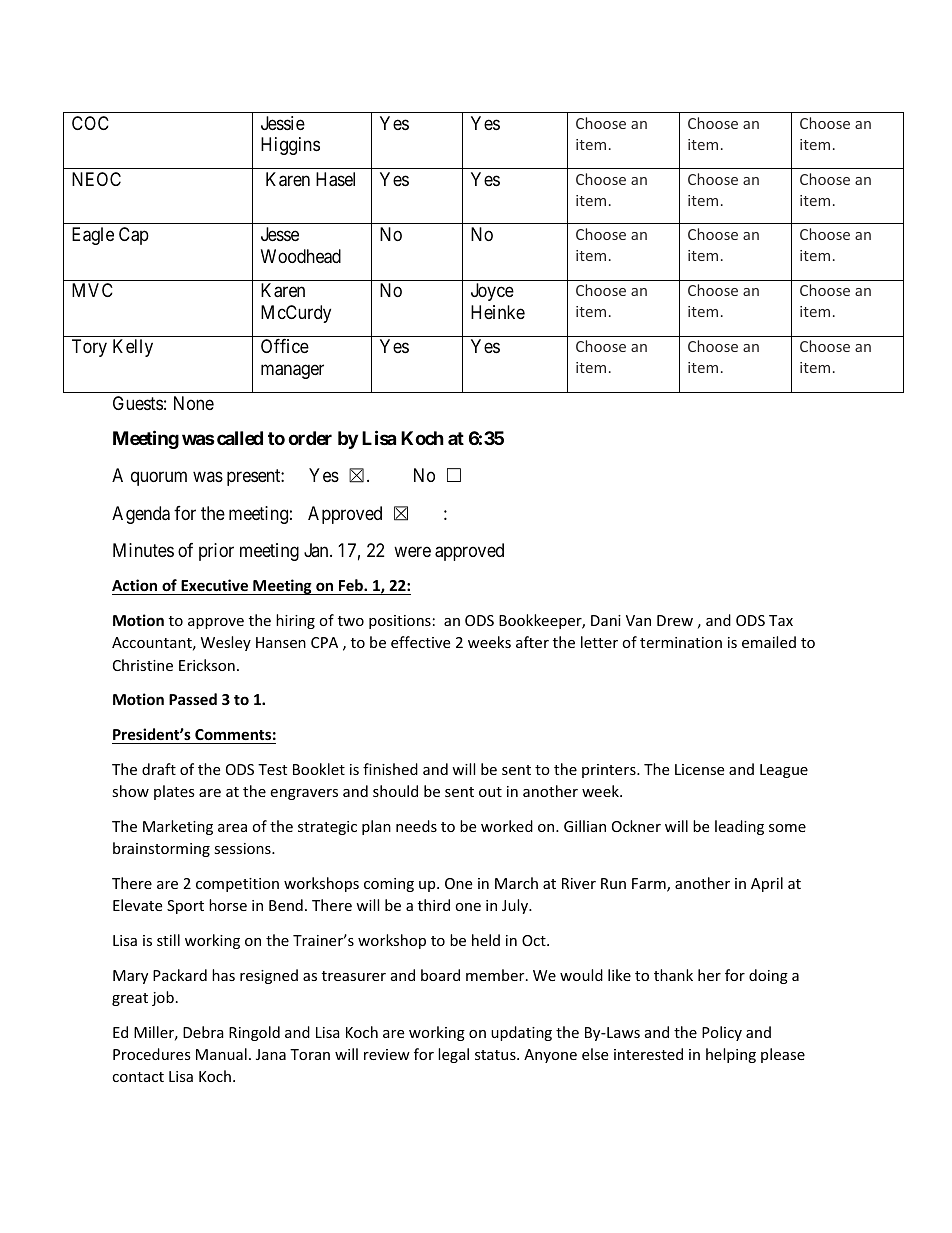 Image resolution: width=952 pixels, height=1233 pixels. What do you see at coordinates (152, 1054) in the screenshot?
I see `Procedures` at bounding box center [152, 1054].
